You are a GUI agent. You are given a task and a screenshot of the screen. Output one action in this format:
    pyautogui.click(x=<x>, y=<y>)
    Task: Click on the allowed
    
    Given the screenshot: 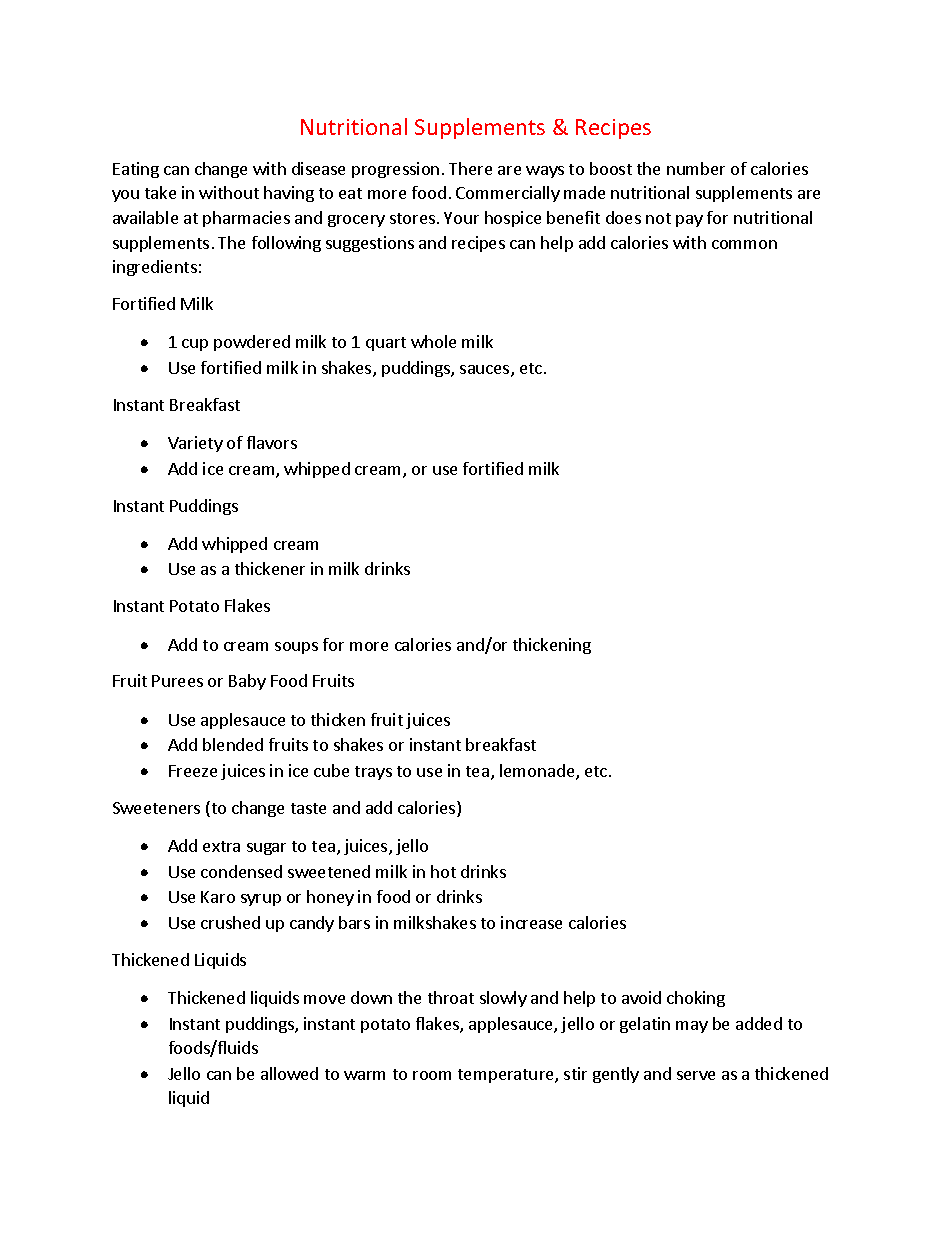 What is the action you would take?
    pyautogui.click(x=289, y=1073)
